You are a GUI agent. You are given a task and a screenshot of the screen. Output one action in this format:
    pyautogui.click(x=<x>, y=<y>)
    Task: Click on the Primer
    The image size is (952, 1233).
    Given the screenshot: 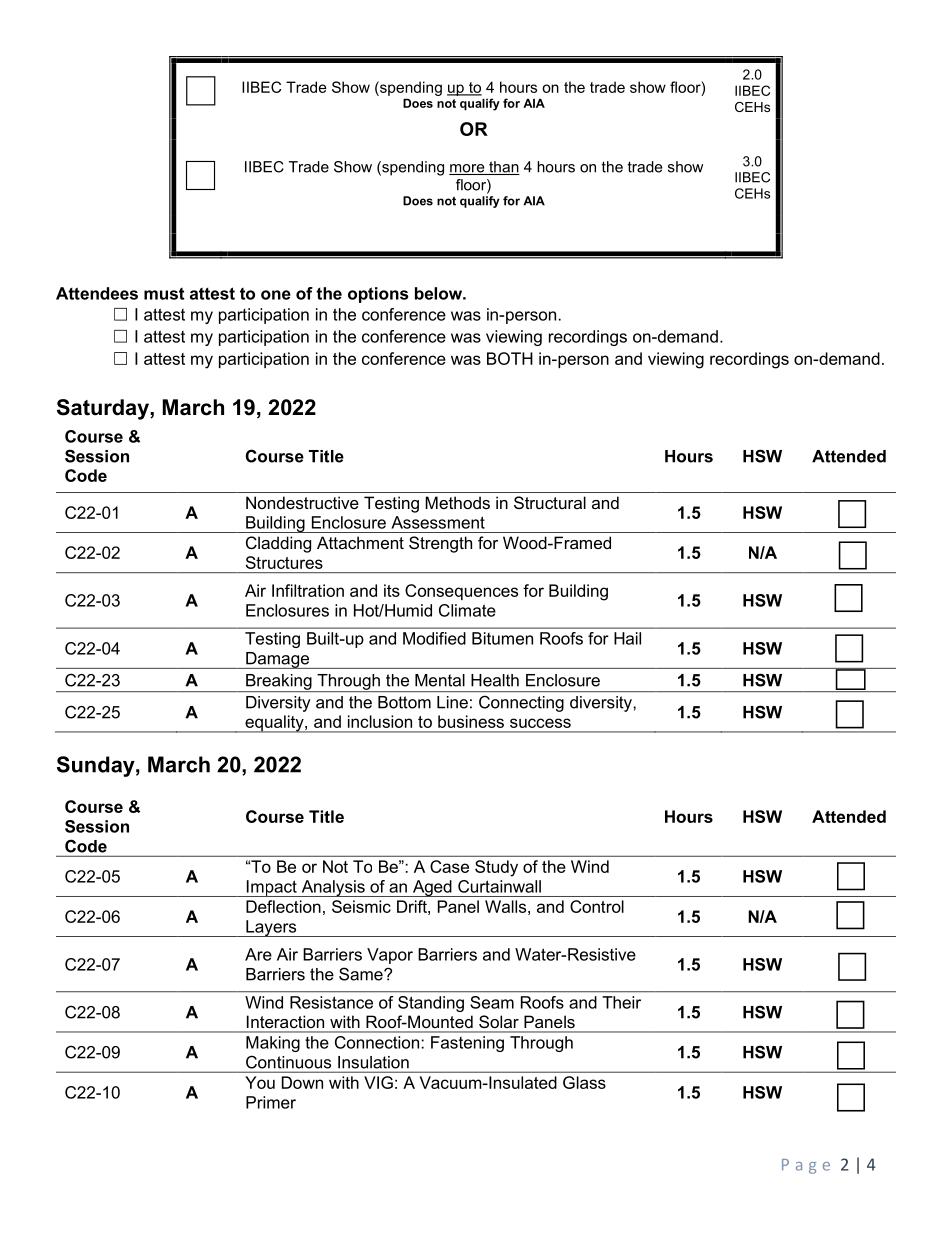 What is the action you would take?
    pyautogui.click(x=271, y=1102)
